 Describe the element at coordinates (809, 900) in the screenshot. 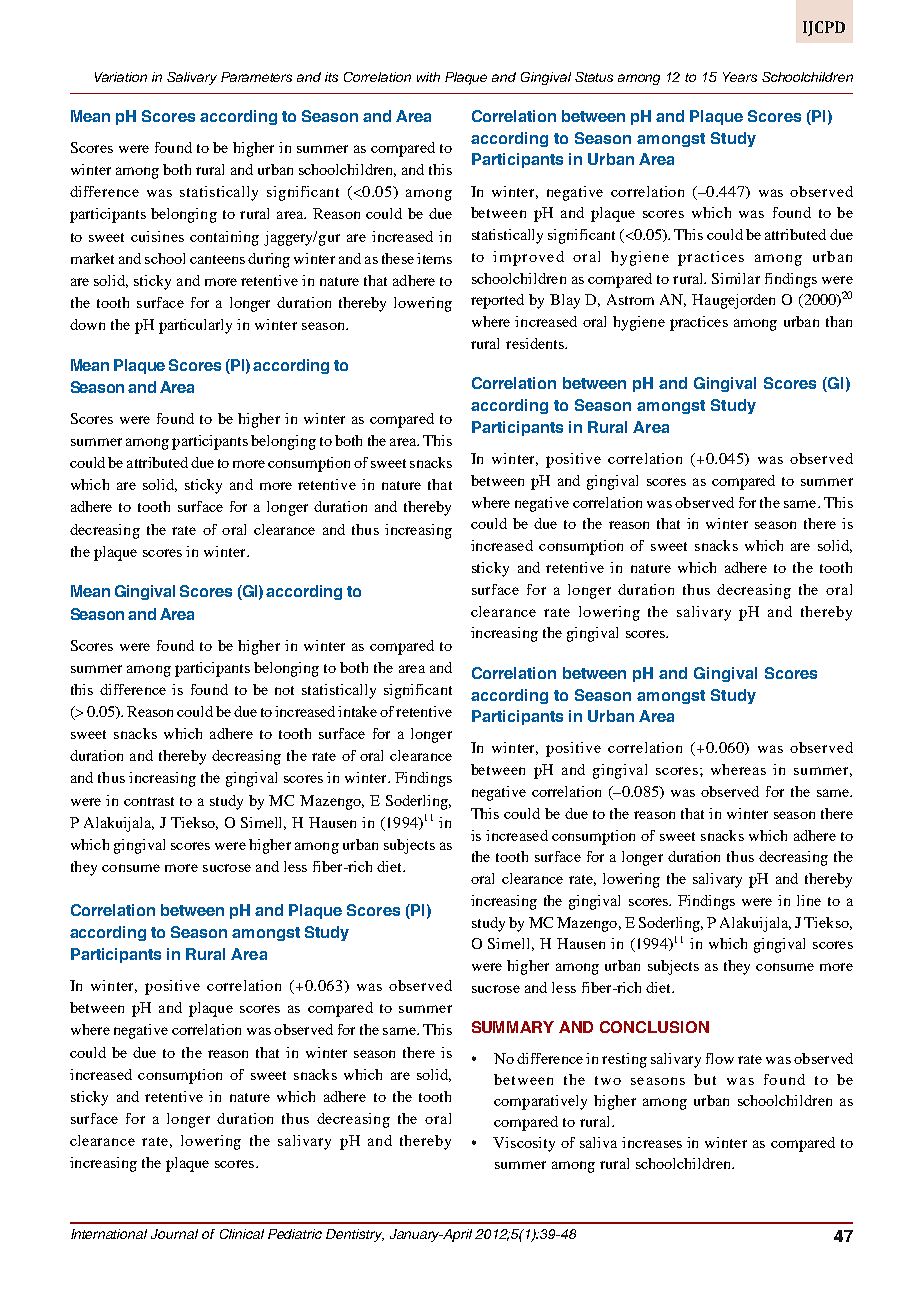

I see `line` at that location.
